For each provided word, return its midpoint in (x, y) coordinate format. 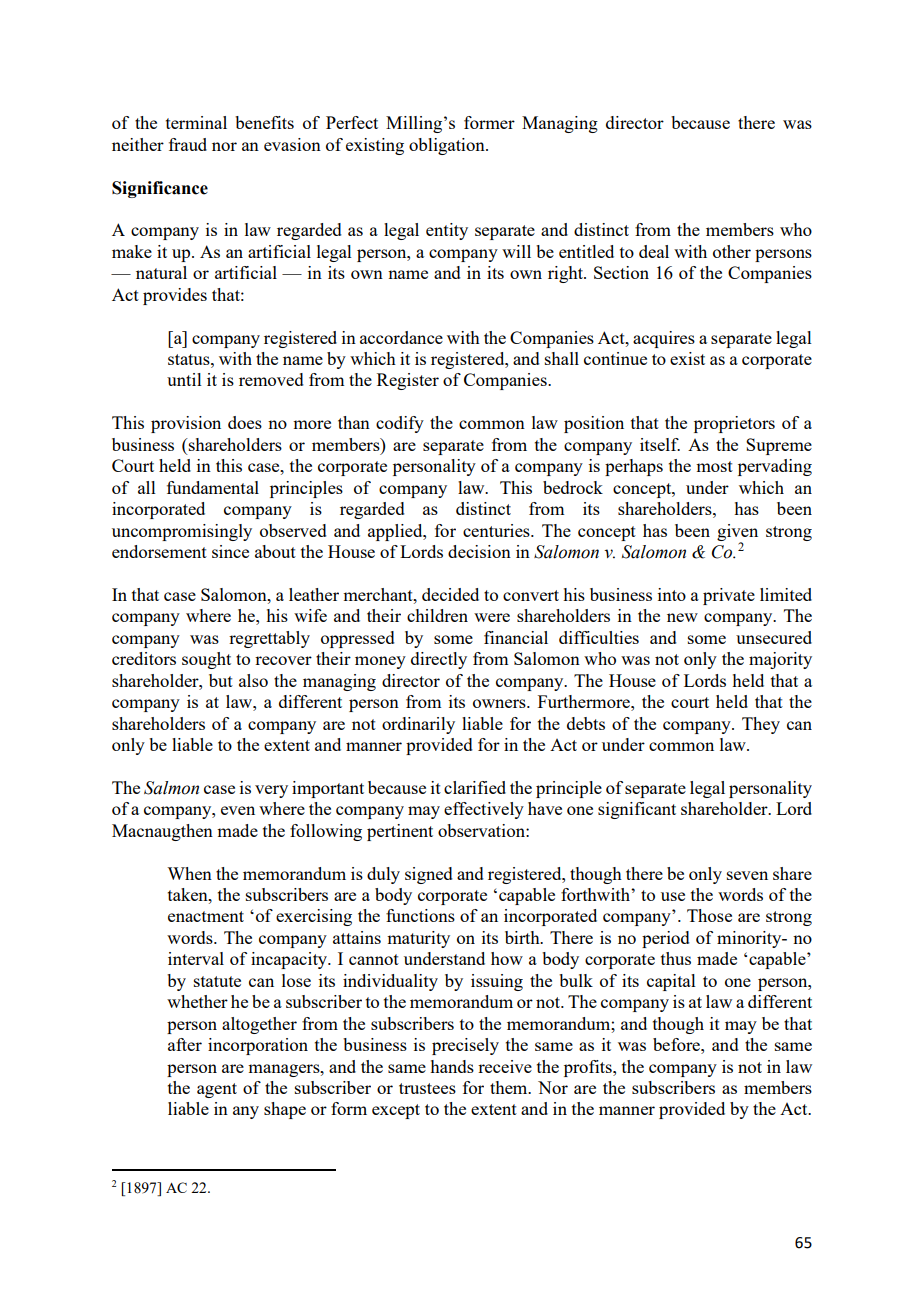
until (184, 379)
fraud (188, 144)
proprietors (734, 424)
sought (206, 660)
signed (429, 875)
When (189, 873)
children (437, 615)
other (732, 251)
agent (217, 1090)
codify (400, 424)
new (682, 617)
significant (637, 810)
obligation (448, 146)
